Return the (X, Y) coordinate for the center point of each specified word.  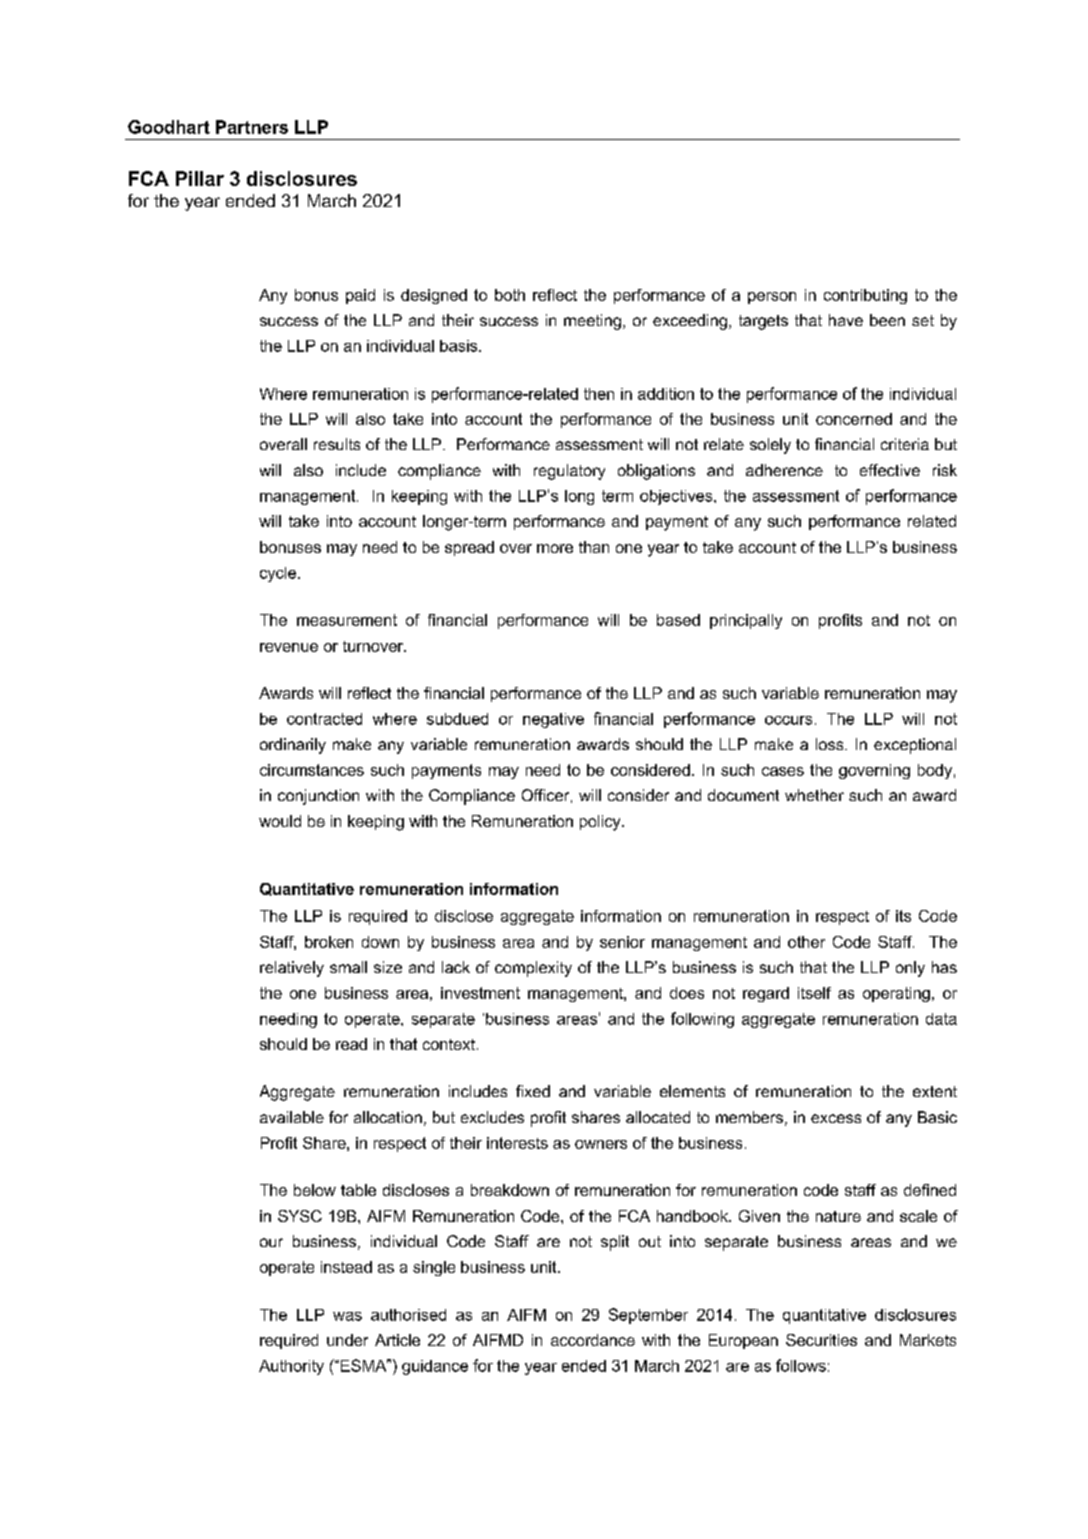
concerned (854, 419)
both (510, 295)
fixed (533, 1091)
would (280, 821)
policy (601, 823)
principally (746, 621)
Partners (252, 127)
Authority (291, 1367)
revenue (289, 647)
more (555, 548)
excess (836, 1118)
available (292, 1117)
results (337, 444)
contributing (865, 296)
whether (814, 795)
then (599, 394)
